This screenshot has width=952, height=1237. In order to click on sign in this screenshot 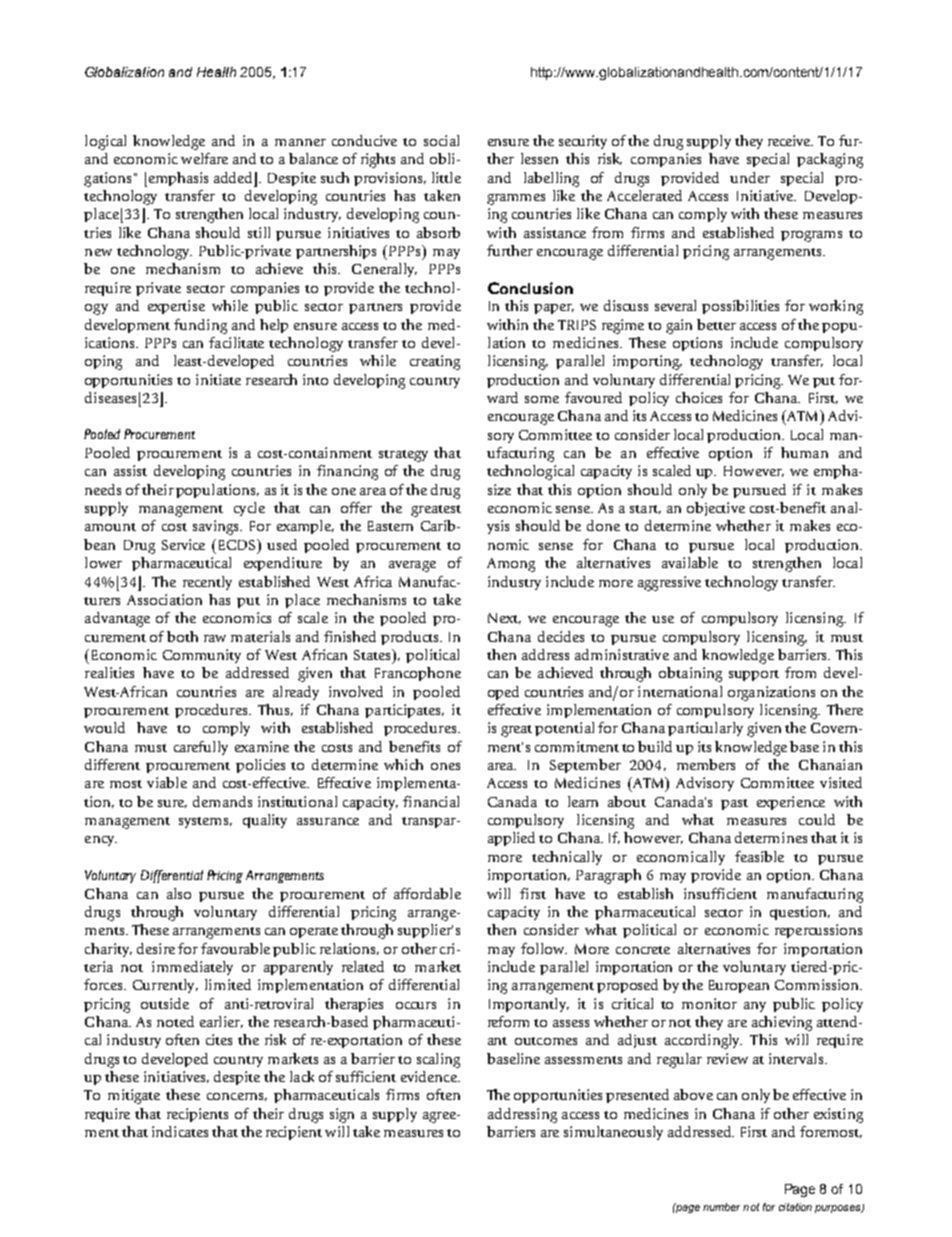, I will do `click(342, 1115)`.
